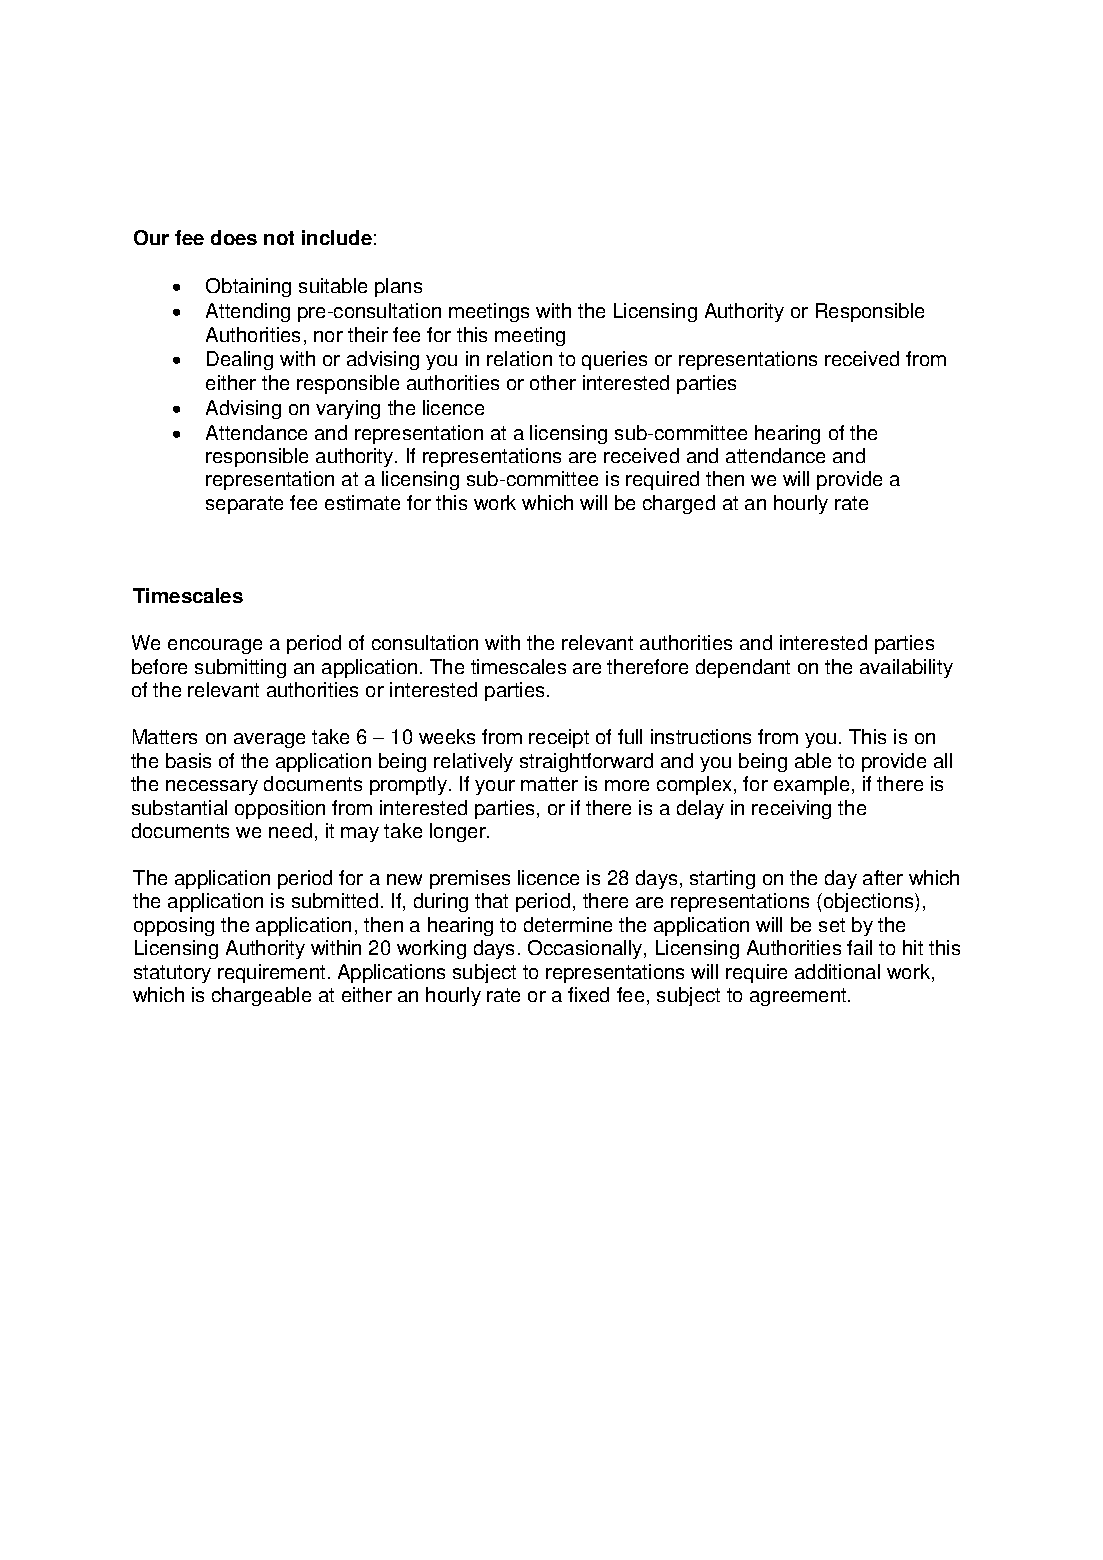  What do you see at coordinates (234, 237) in the screenshot?
I see `does` at bounding box center [234, 237].
